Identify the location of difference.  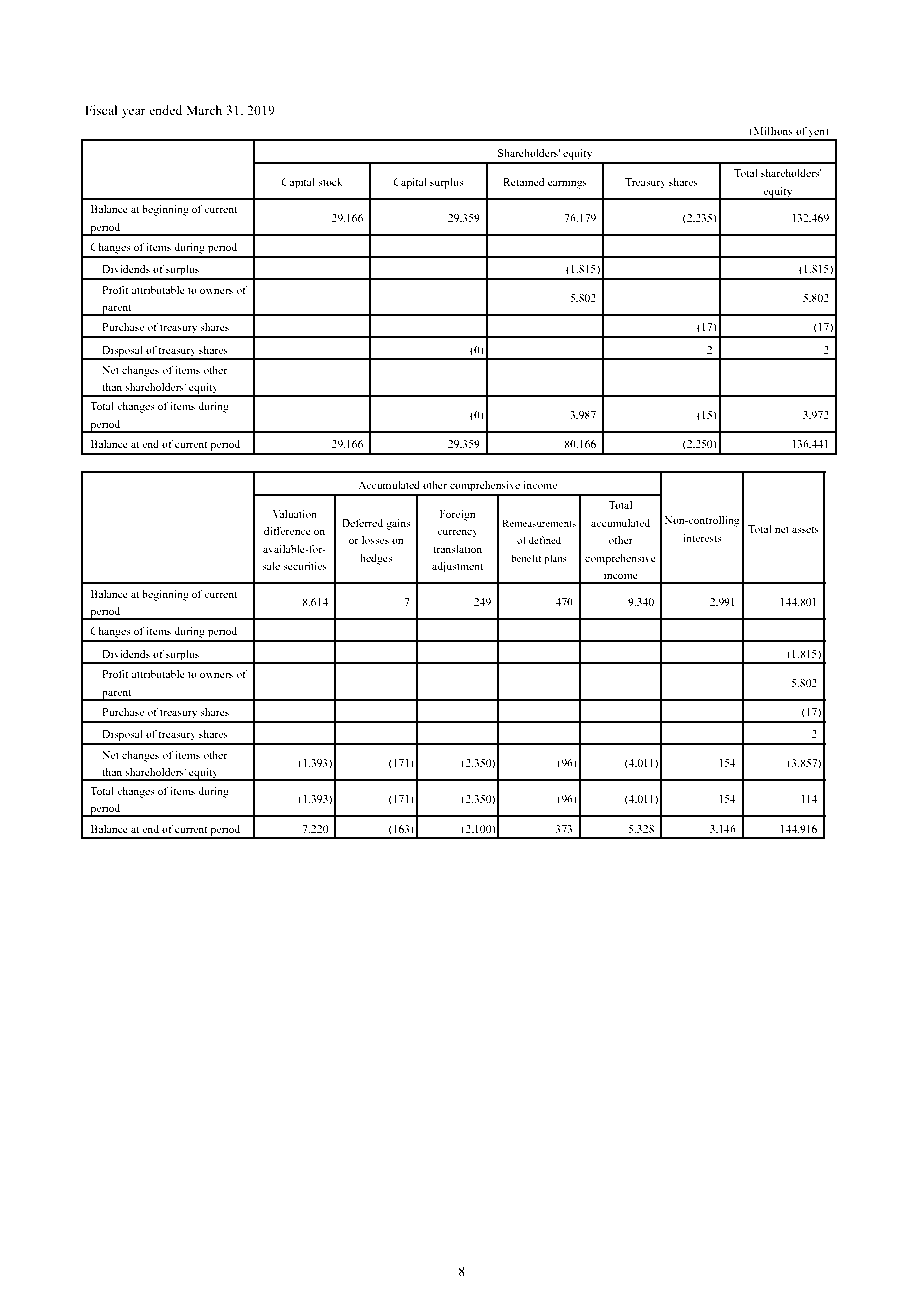
(287, 530).
